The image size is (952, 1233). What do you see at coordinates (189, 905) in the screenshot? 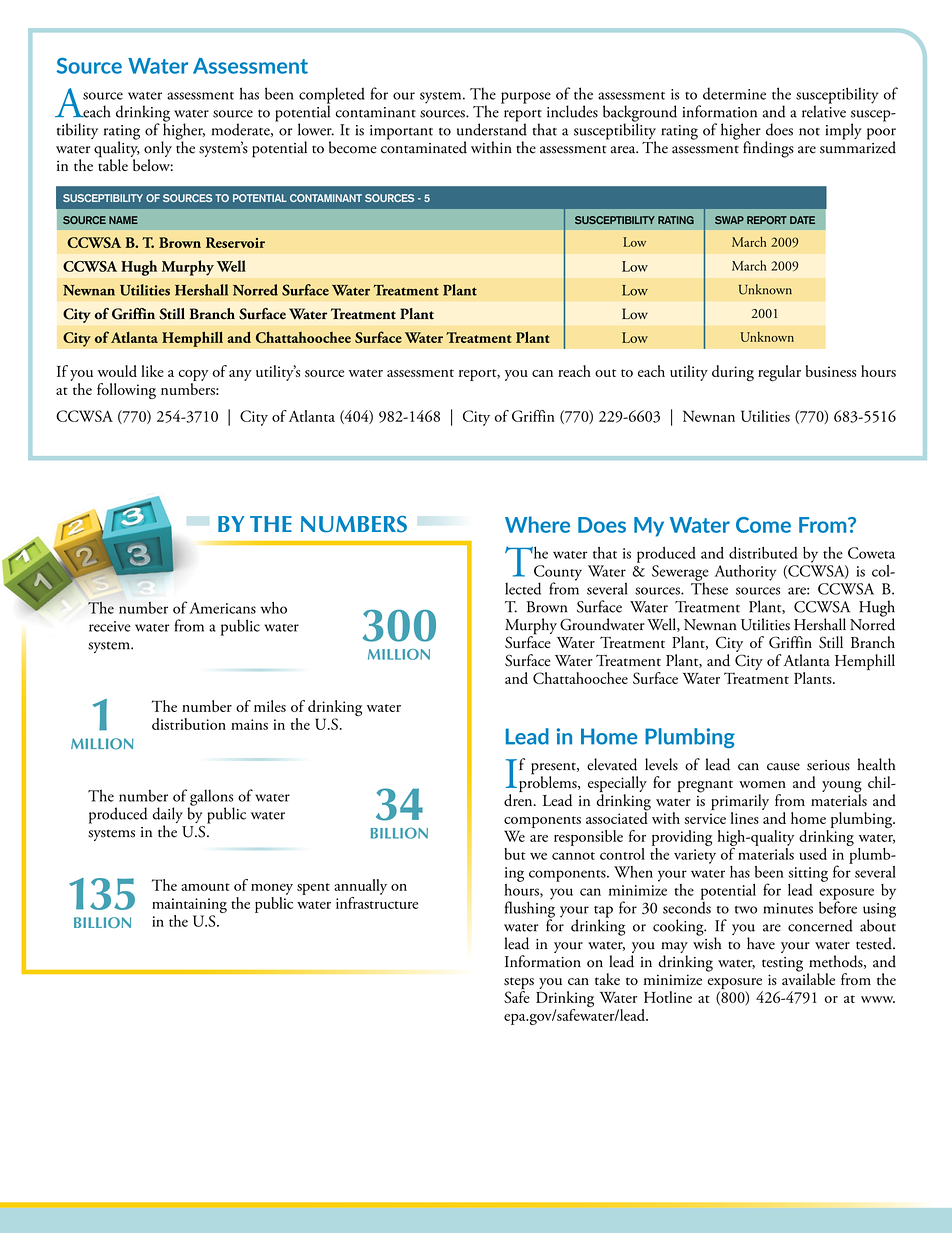
I see `maintaining` at bounding box center [189, 905].
